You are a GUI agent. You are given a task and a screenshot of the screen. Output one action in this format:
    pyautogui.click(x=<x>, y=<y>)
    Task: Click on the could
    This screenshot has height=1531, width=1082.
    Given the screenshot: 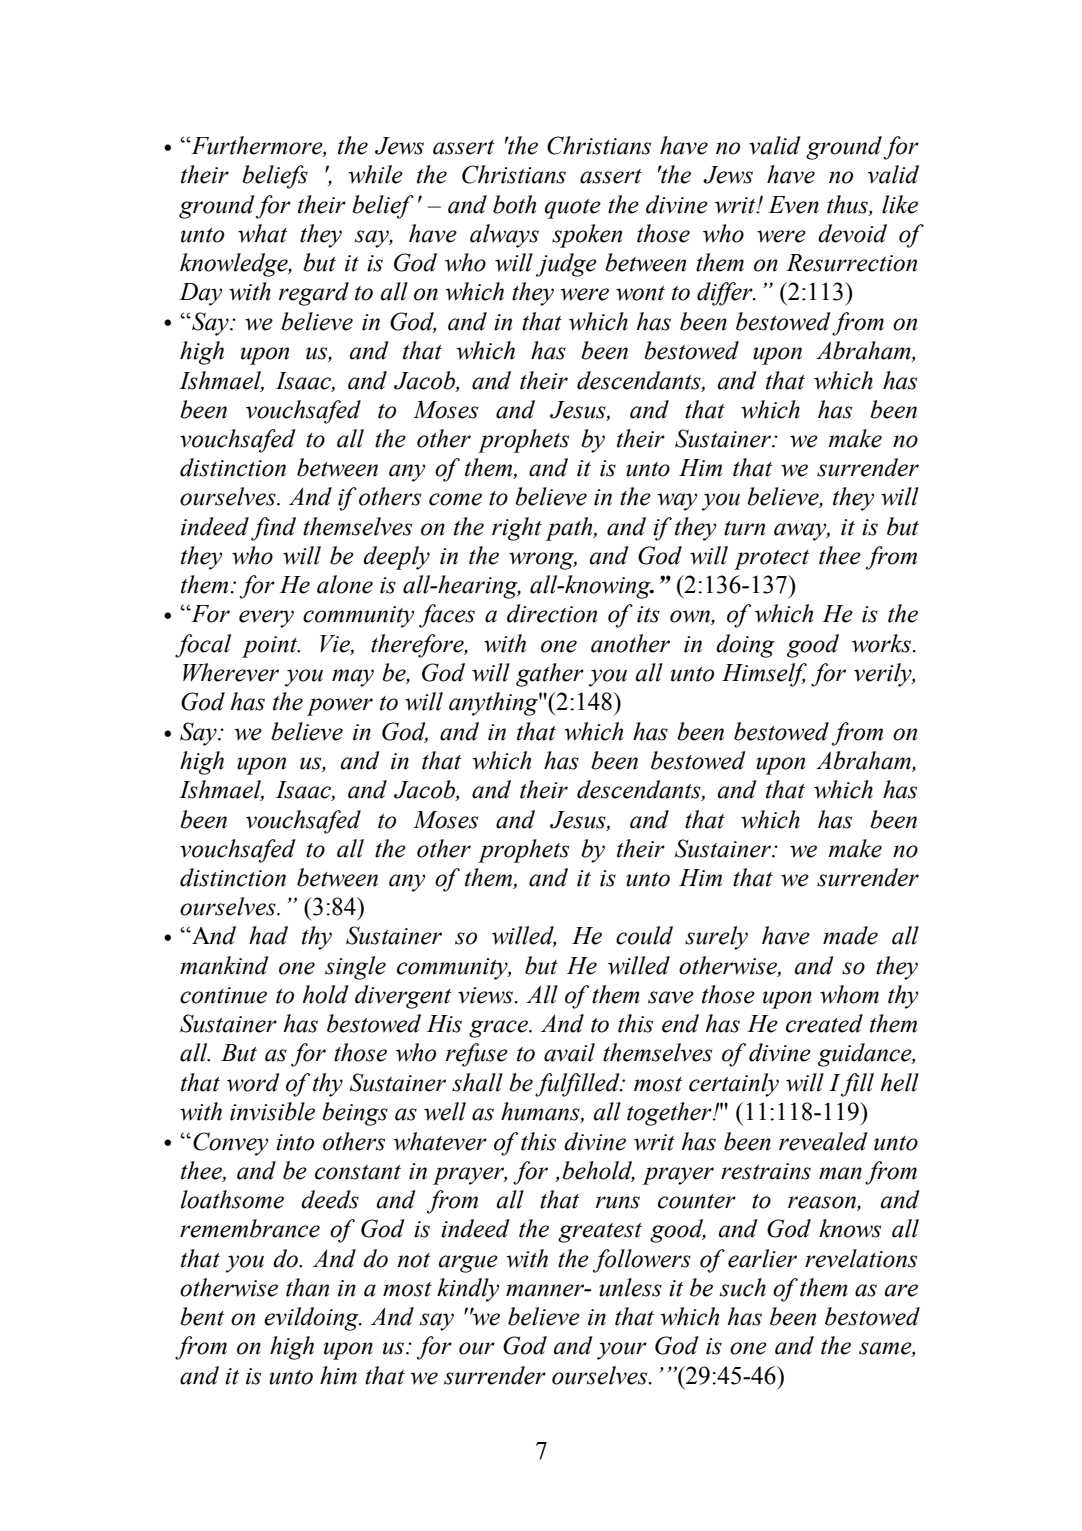 What is the action you would take?
    pyautogui.click(x=644, y=935)
